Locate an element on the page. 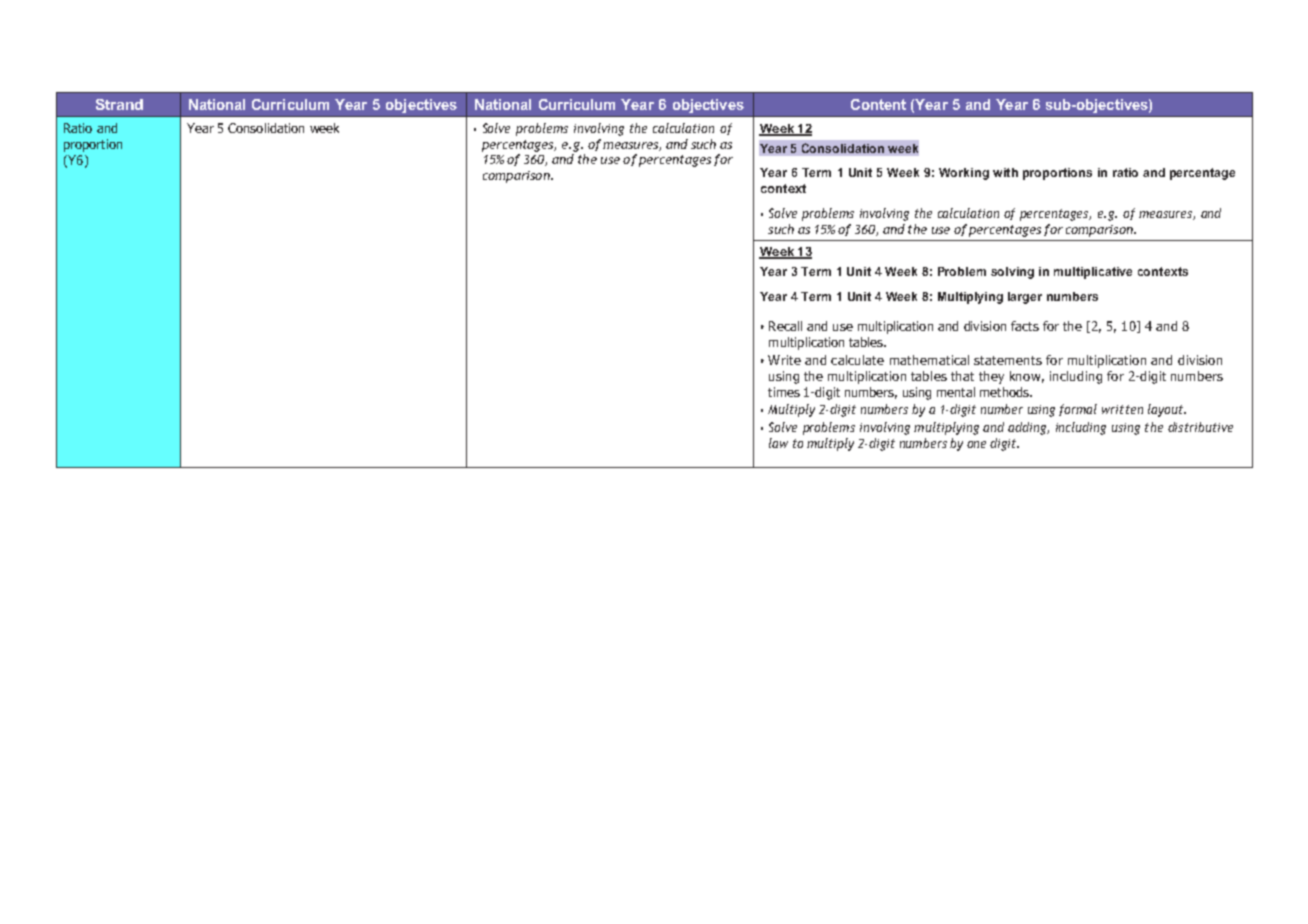 The width and height of the document is (1308, 924). solving is located at coordinates (1012, 273).
